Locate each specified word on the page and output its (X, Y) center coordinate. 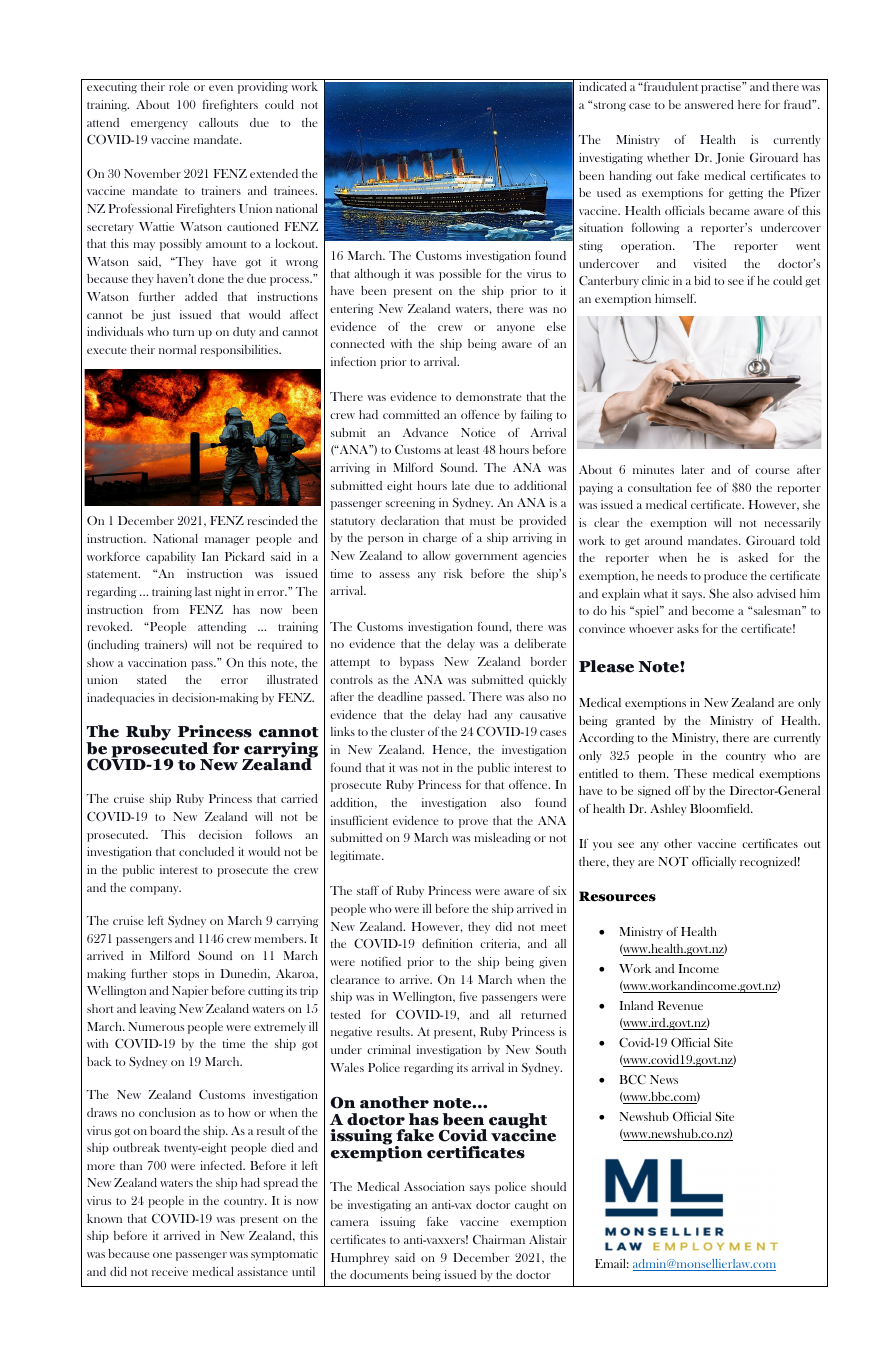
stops (186, 976)
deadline (400, 696)
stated (152, 679)
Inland (636, 1005)
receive (170, 1271)
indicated (603, 86)
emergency (159, 125)
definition (447, 943)
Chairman (499, 1239)
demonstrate (488, 396)
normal (177, 349)
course (772, 471)
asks (688, 628)
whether (668, 157)
